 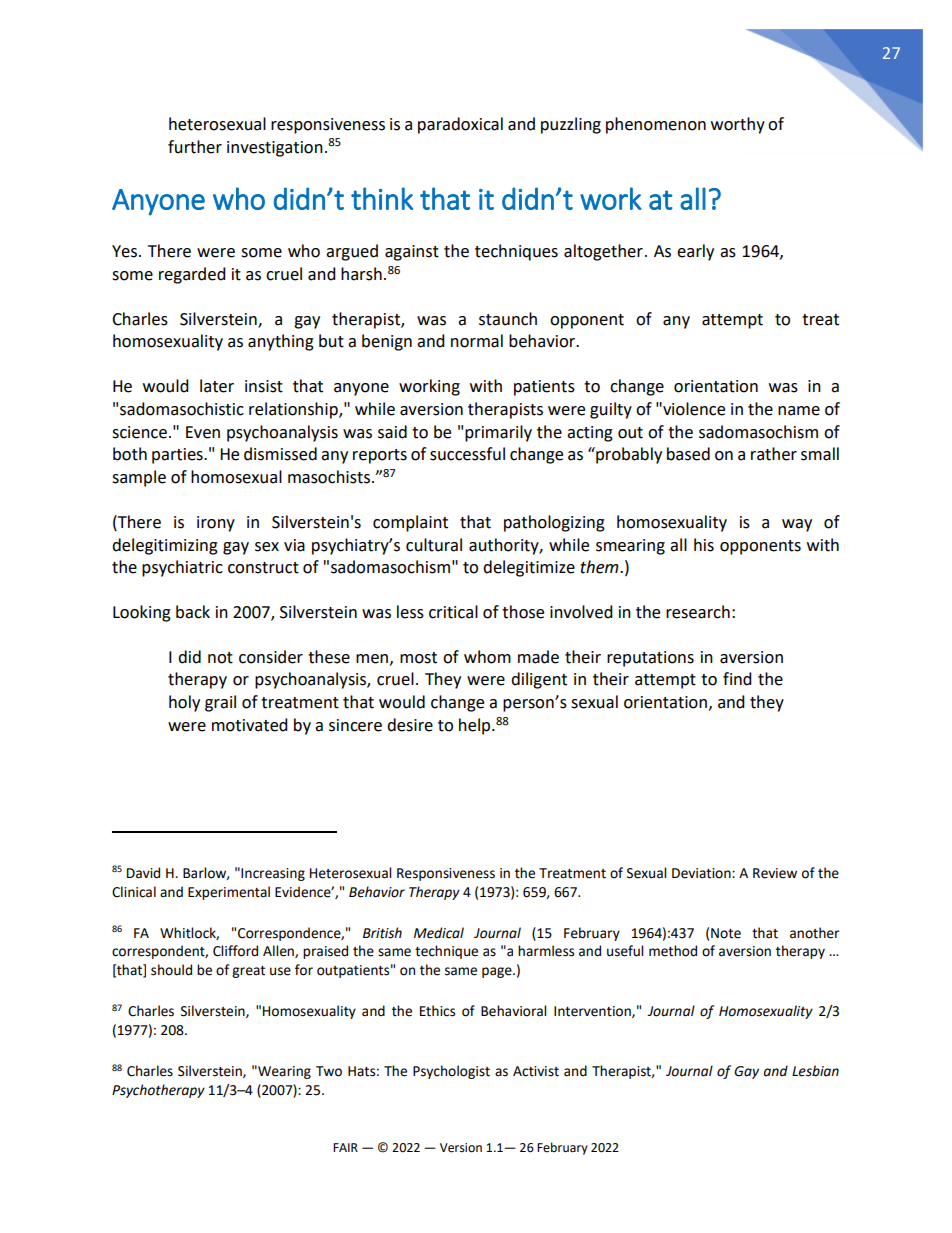 What do you see at coordinates (467, 454) in the document?
I see `successful` at bounding box center [467, 454].
